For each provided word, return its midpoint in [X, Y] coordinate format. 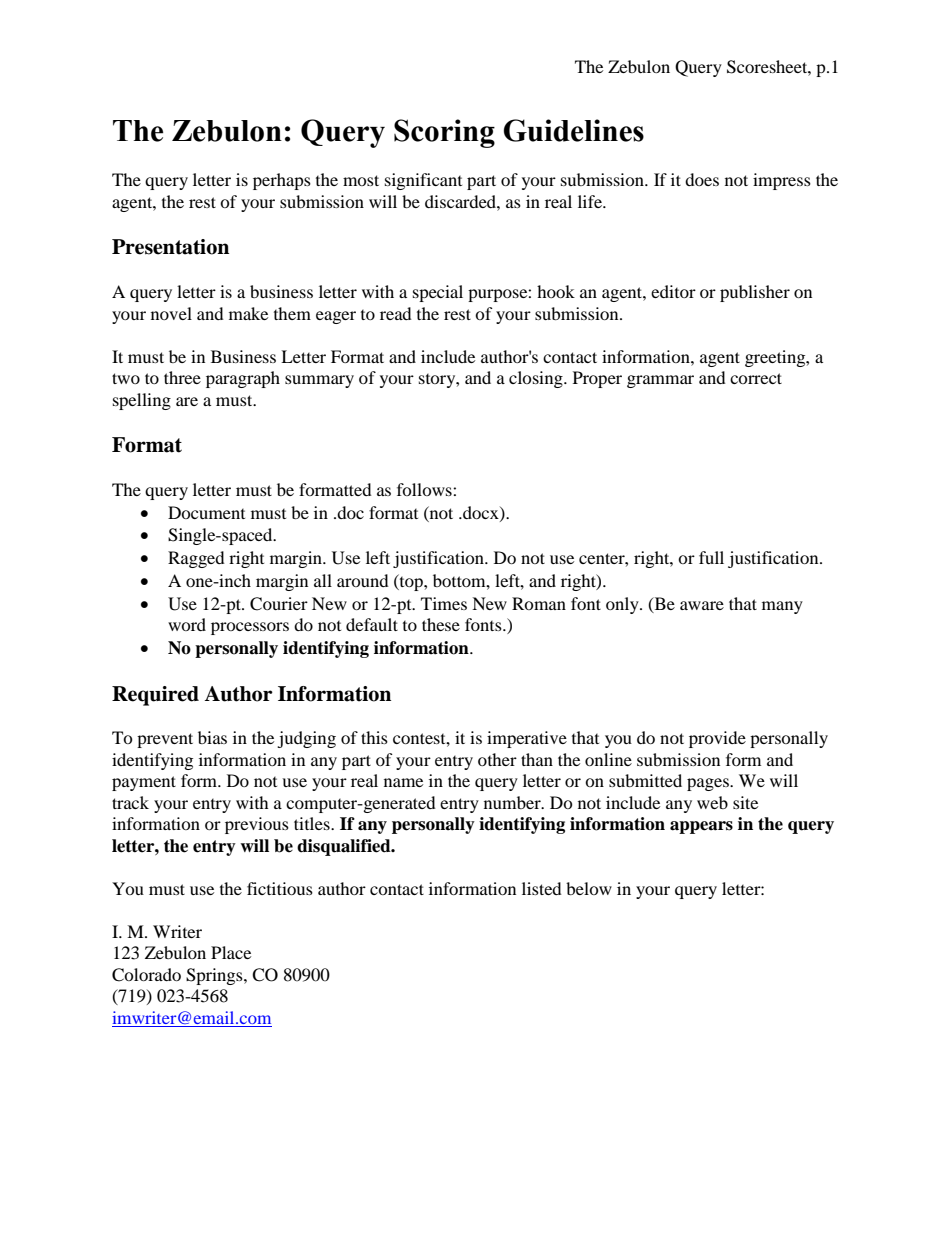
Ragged [196, 559]
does [702, 179]
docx [481, 513]
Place [231, 952]
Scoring [444, 133]
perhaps [282, 181]
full [711, 557]
